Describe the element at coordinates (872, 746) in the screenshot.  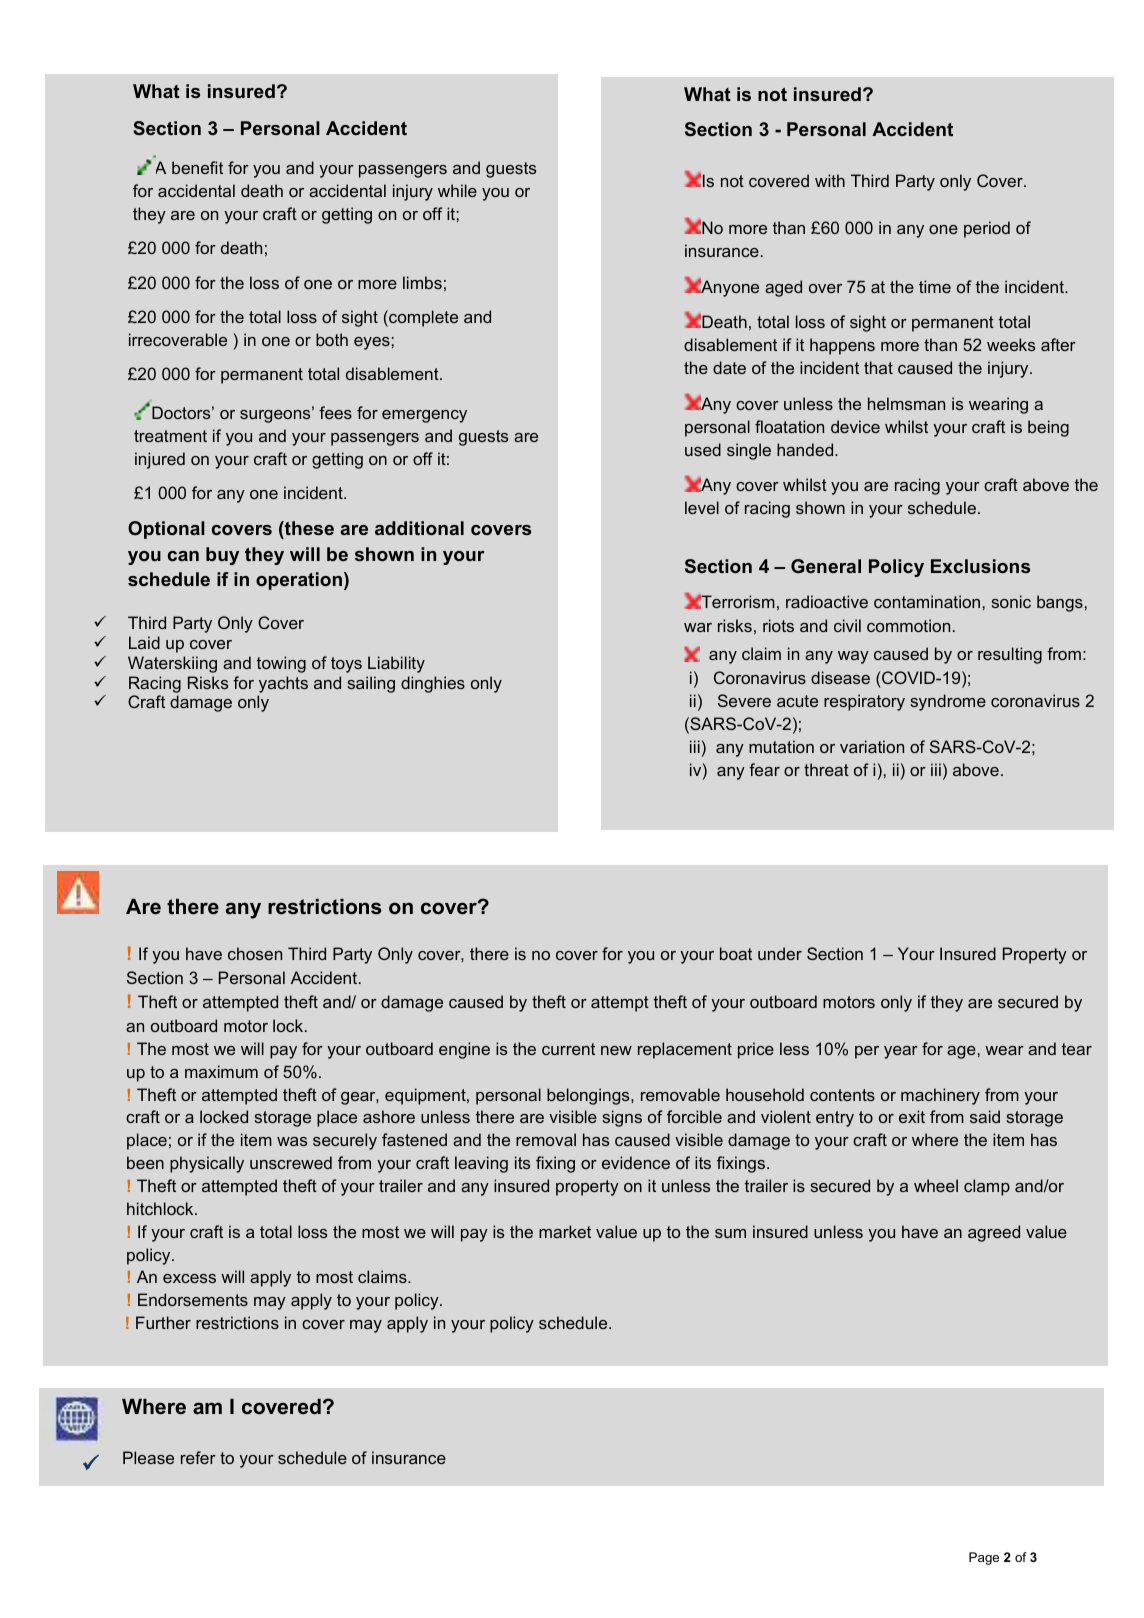
I see `variation` at that location.
